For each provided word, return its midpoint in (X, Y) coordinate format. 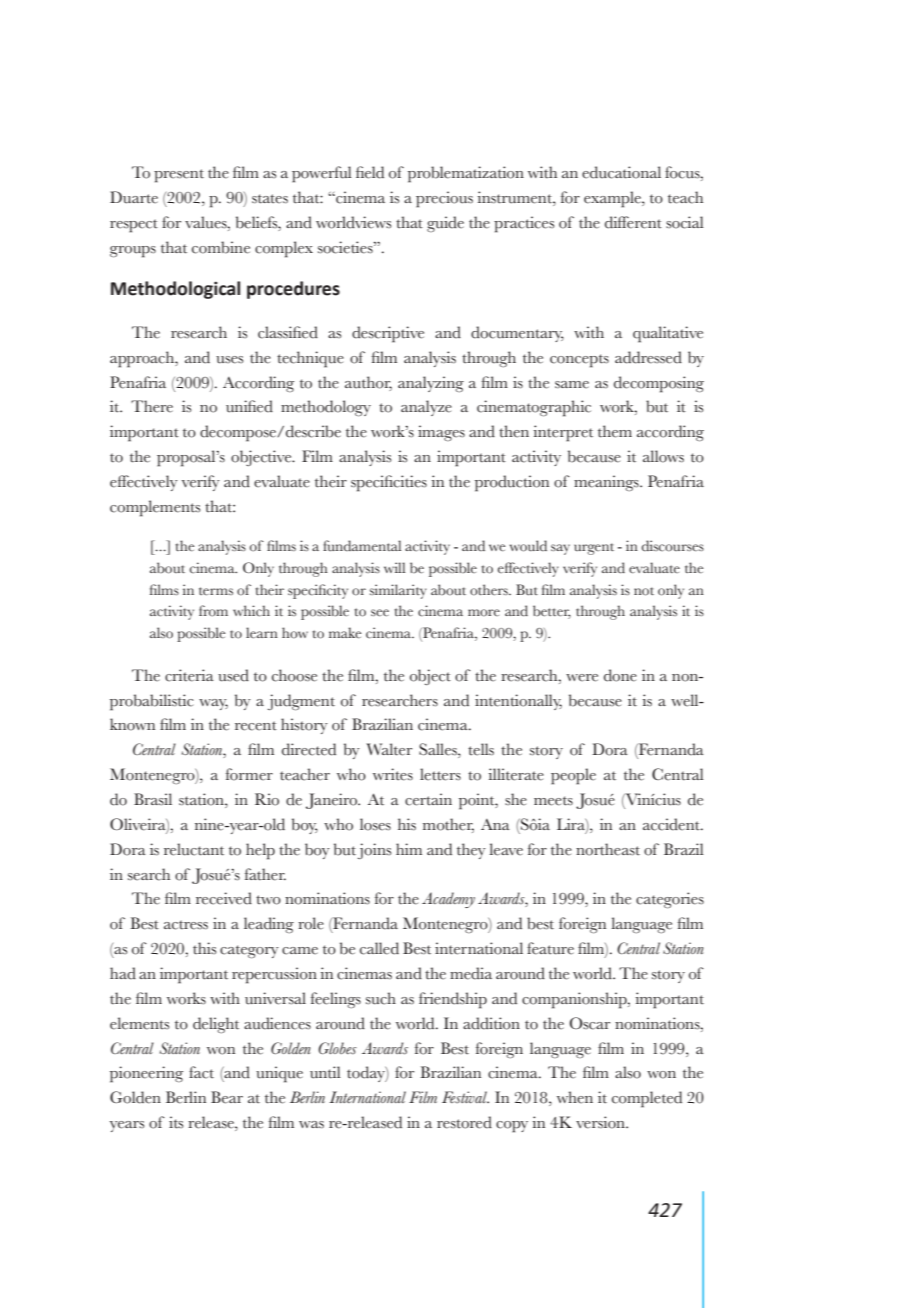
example (613, 199)
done (620, 675)
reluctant (194, 849)
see (380, 613)
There (152, 406)
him (409, 849)
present (179, 176)
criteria (189, 675)
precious (444, 199)
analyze (426, 408)
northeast (608, 849)
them (615, 431)
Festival (465, 1097)
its (176, 1122)
